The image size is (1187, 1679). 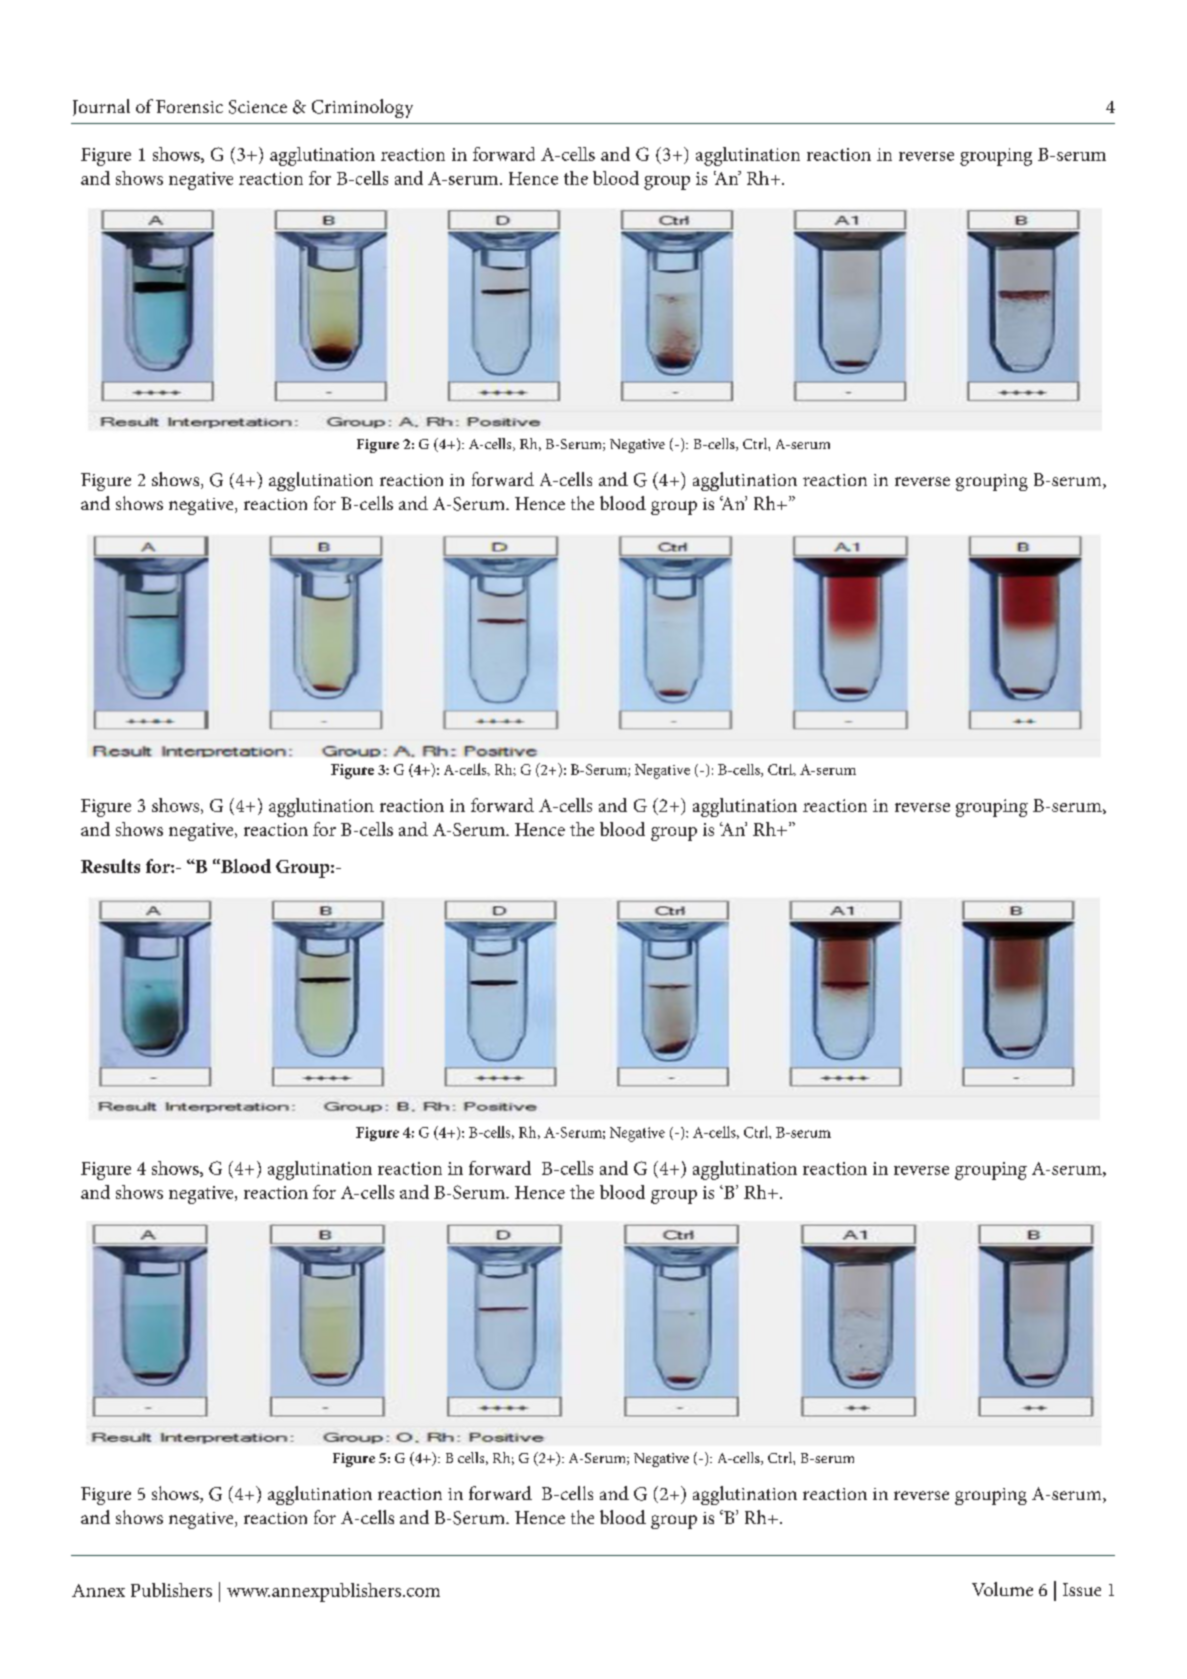 What do you see at coordinates (110, 866) in the screenshot?
I see `Results` at bounding box center [110, 866].
